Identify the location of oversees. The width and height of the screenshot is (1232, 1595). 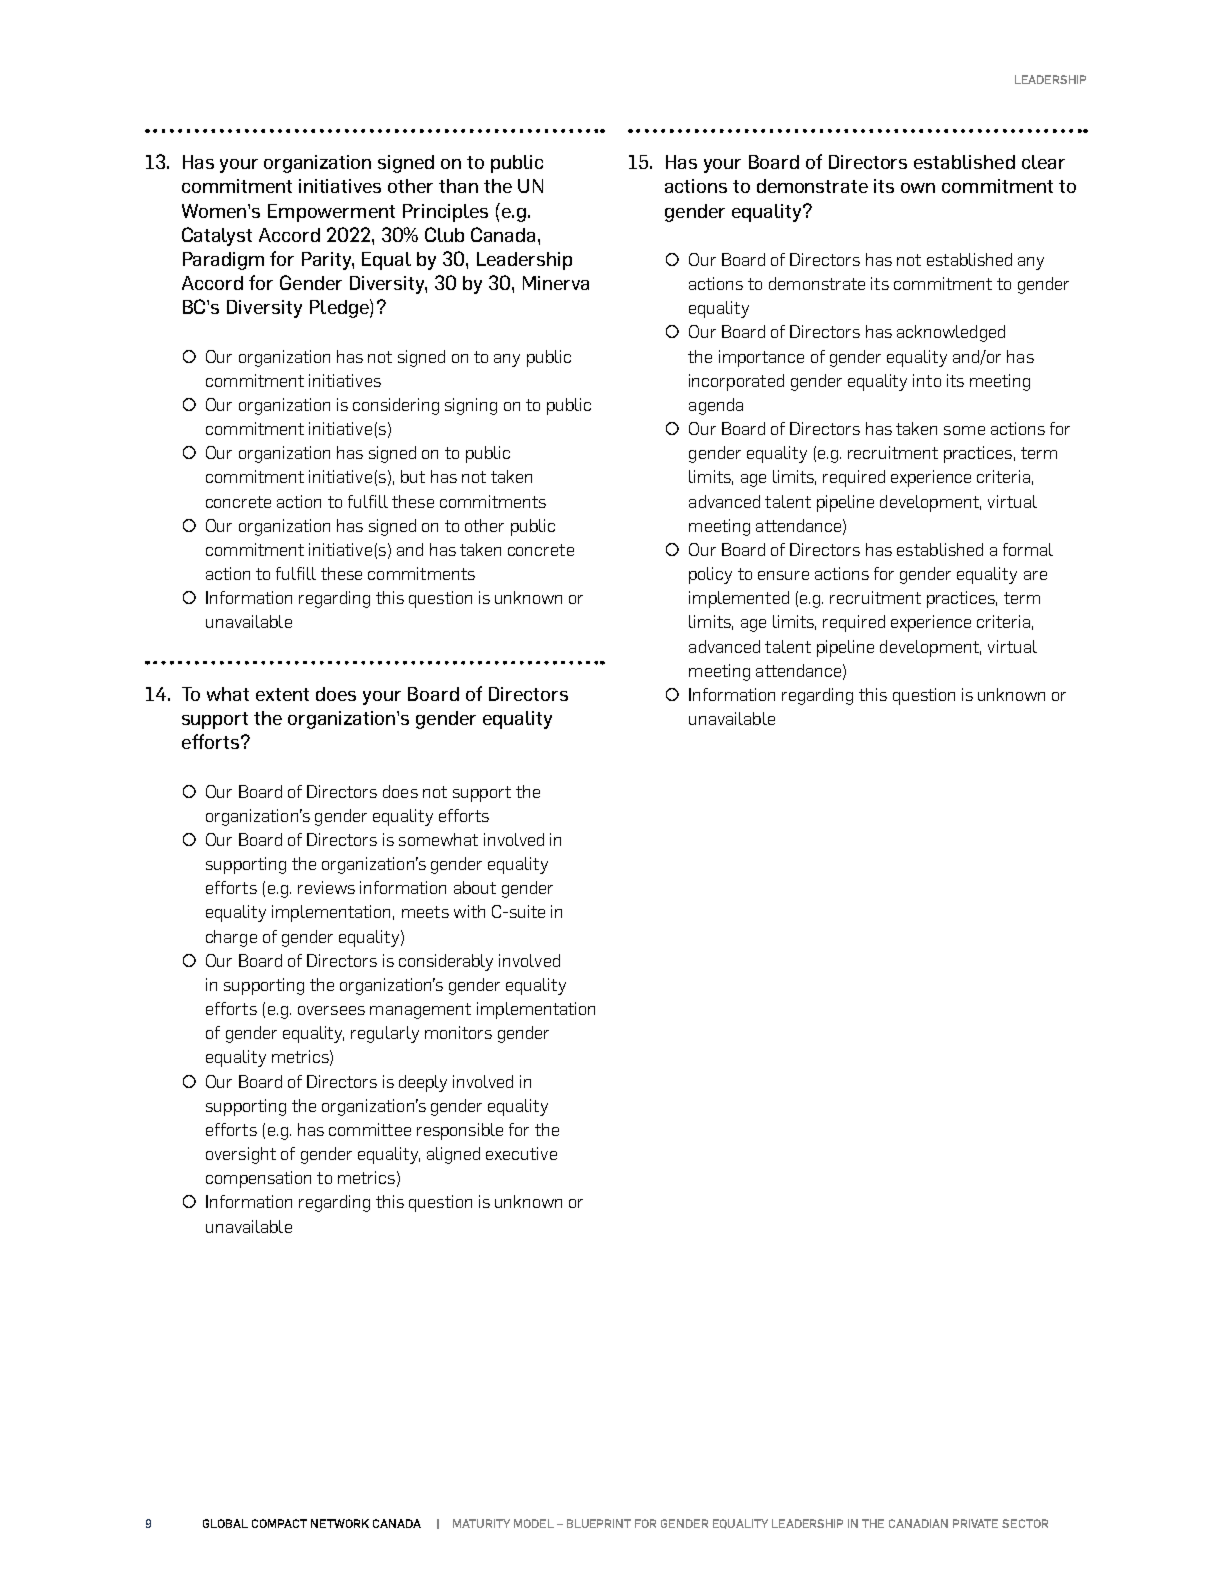
(331, 1010).
